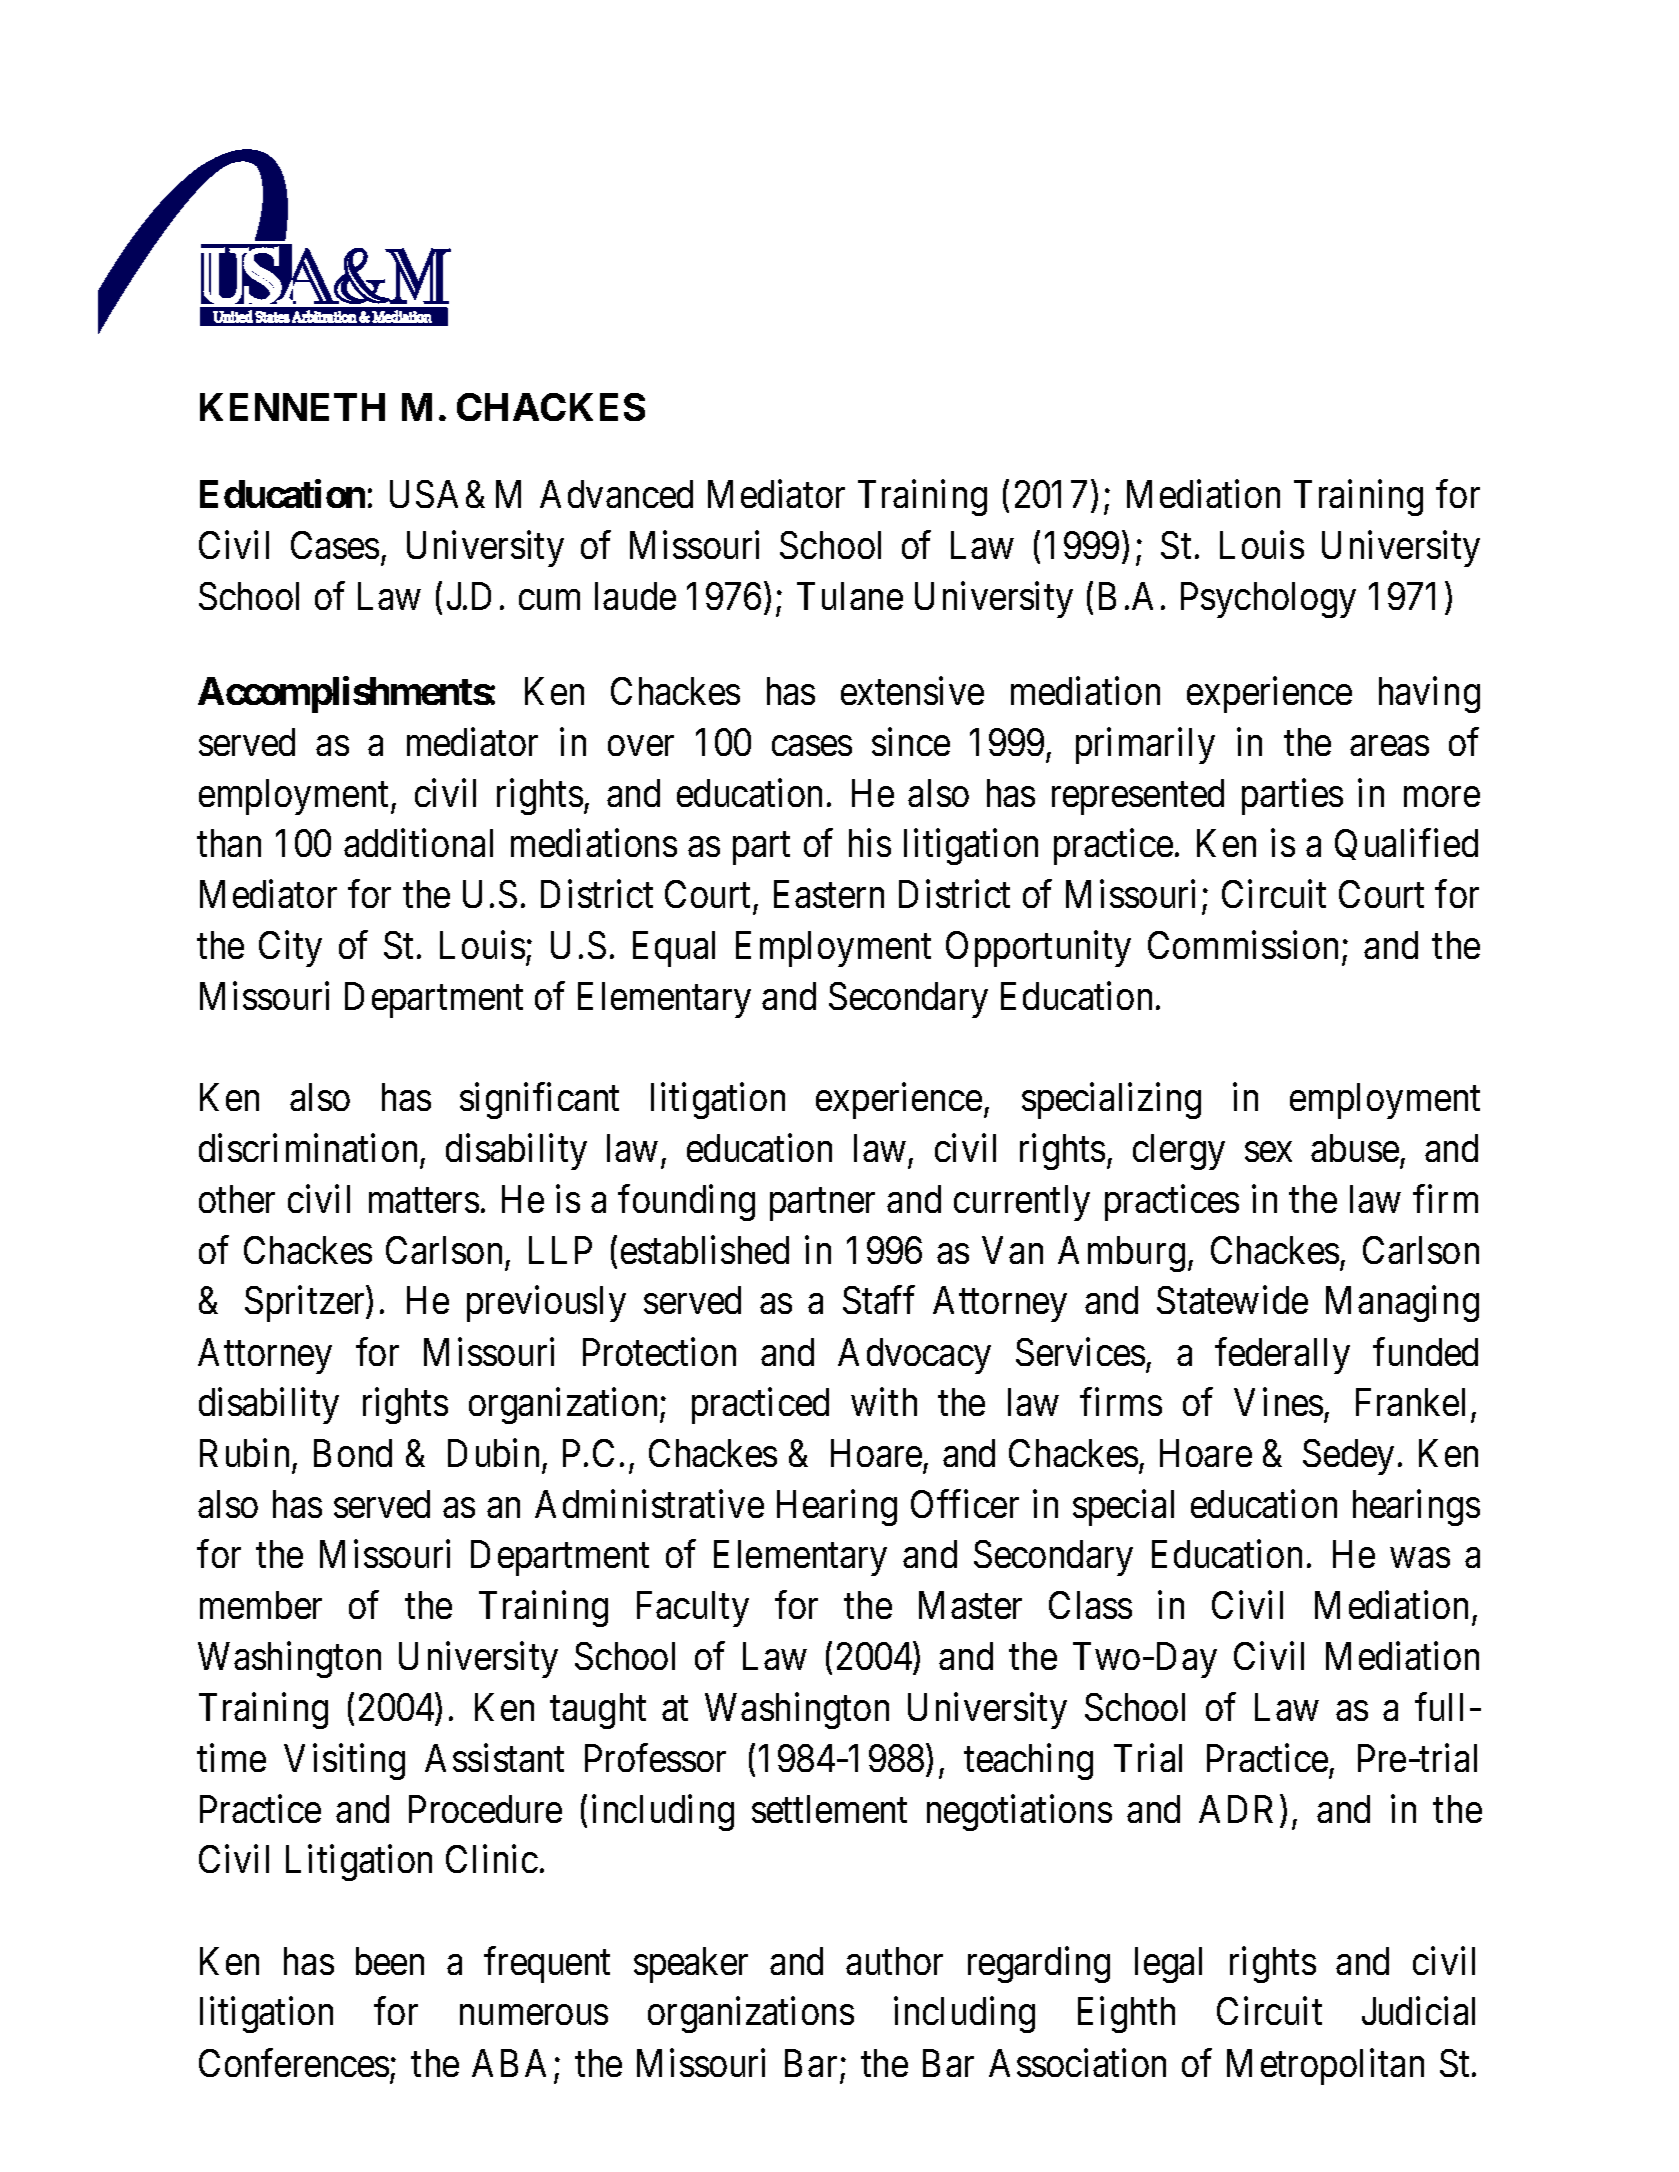 This document has height=2172, width=1679. I want to click on Statewide, so click(1232, 1300).
